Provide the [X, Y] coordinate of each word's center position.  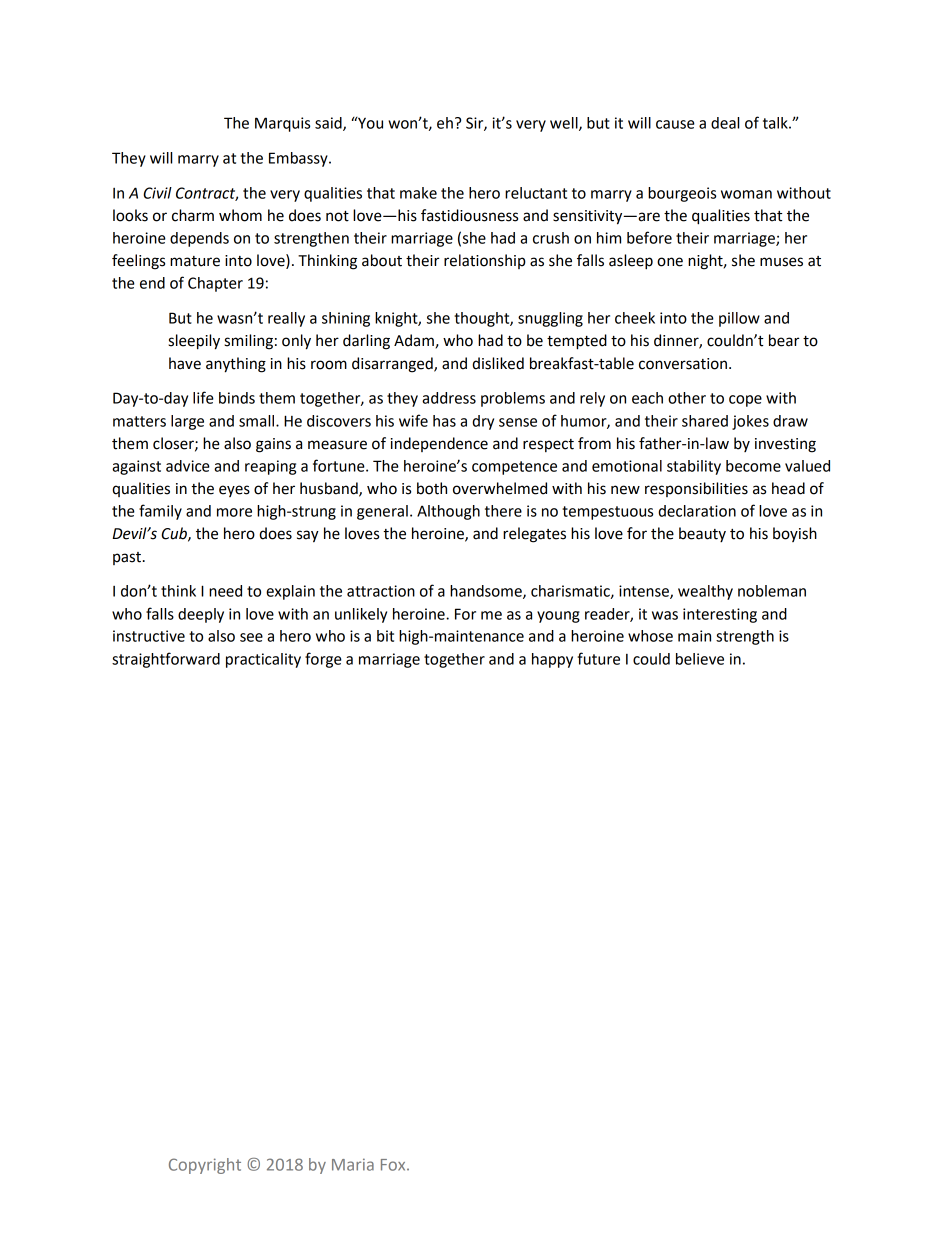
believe [700, 659]
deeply [201, 615]
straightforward [166, 660]
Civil [157, 193]
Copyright [205, 1166]
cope [745, 401]
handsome [487, 592]
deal [725, 123]
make [418, 193]
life [203, 397]
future [598, 658]
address [449, 398]
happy [552, 660]
